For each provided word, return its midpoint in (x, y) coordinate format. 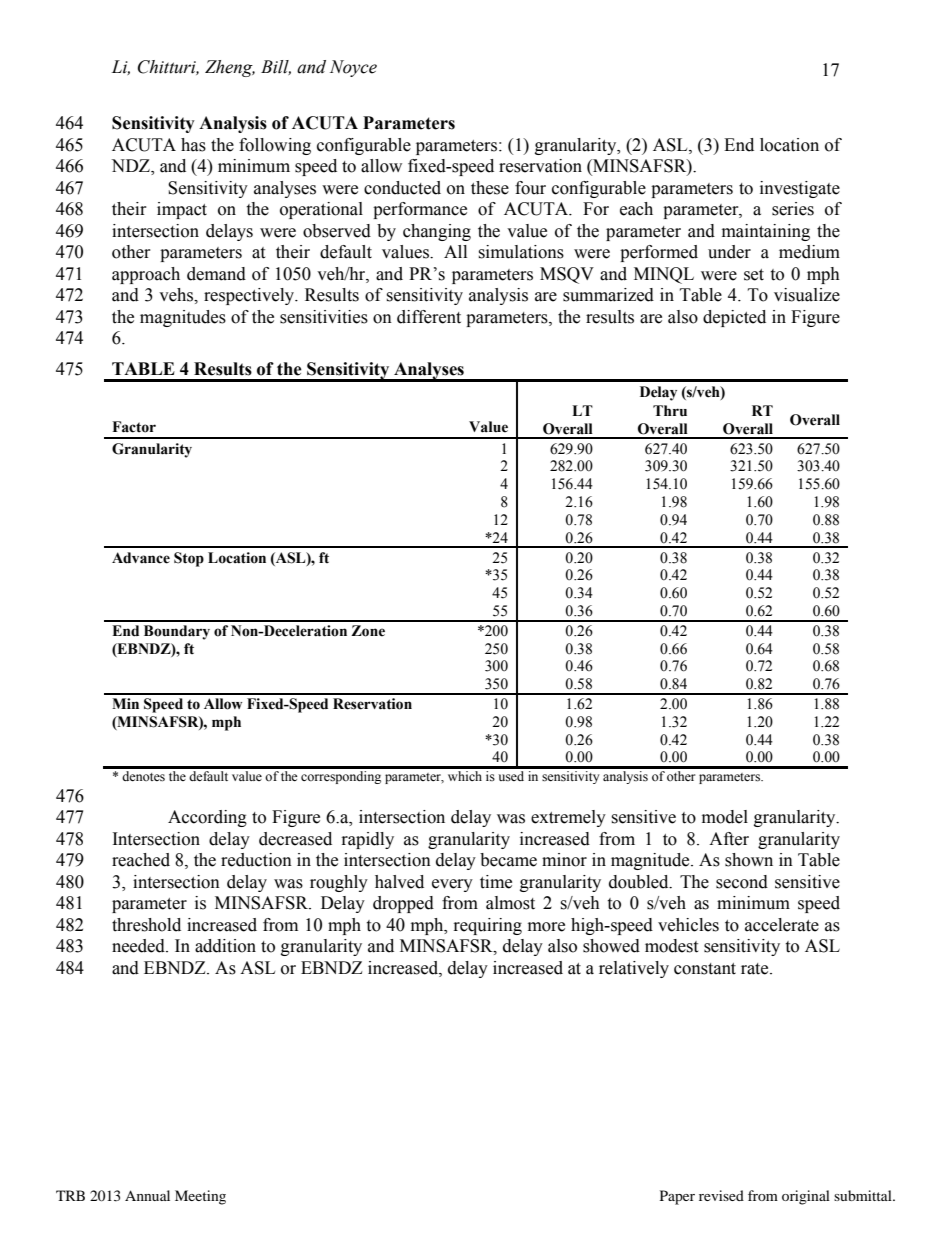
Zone (368, 631)
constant (705, 969)
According (207, 818)
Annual (147, 1195)
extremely (568, 818)
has (193, 145)
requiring (488, 926)
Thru (670, 411)
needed (139, 946)
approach (146, 275)
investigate (800, 189)
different (429, 317)
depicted (734, 318)
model (725, 817)
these (490, 188)
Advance (141, 558)
